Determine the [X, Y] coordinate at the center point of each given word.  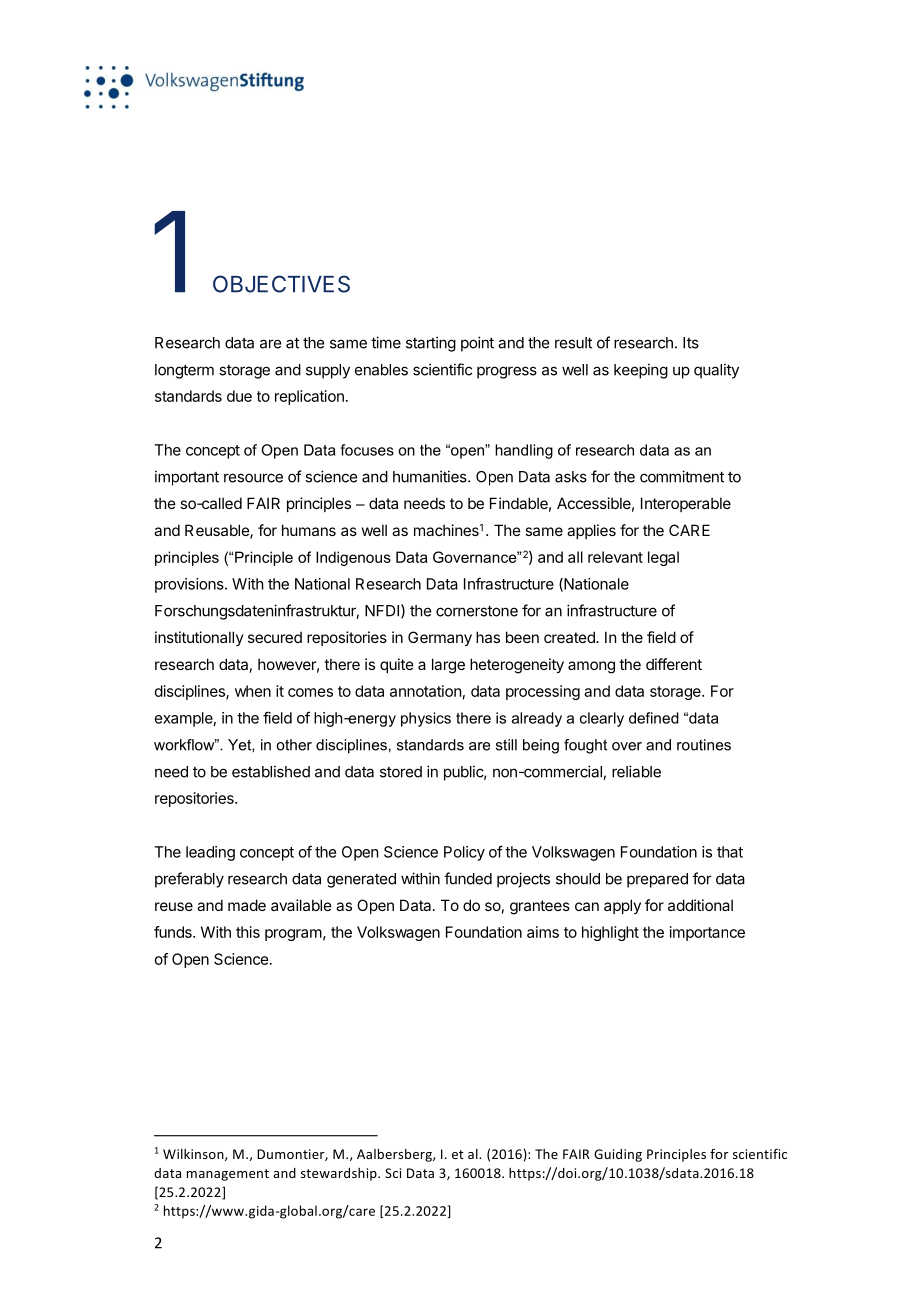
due [239, 396]
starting [431, 344]
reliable [636, 771]
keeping [641, 371]
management [228, 1175]
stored [401, 772]
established [271, 771]
